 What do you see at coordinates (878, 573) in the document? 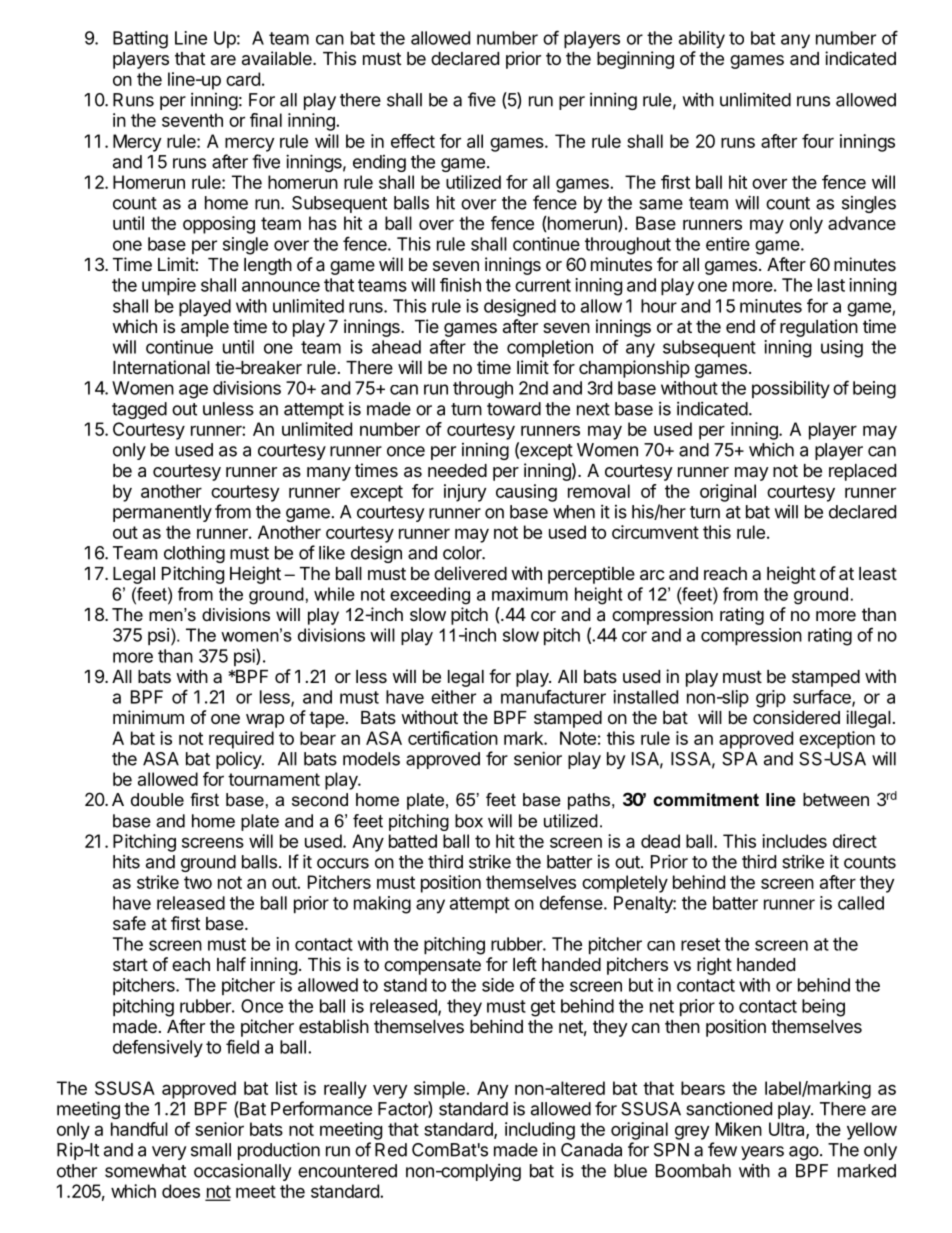
I see `least` at bounding box center [878, 573].
